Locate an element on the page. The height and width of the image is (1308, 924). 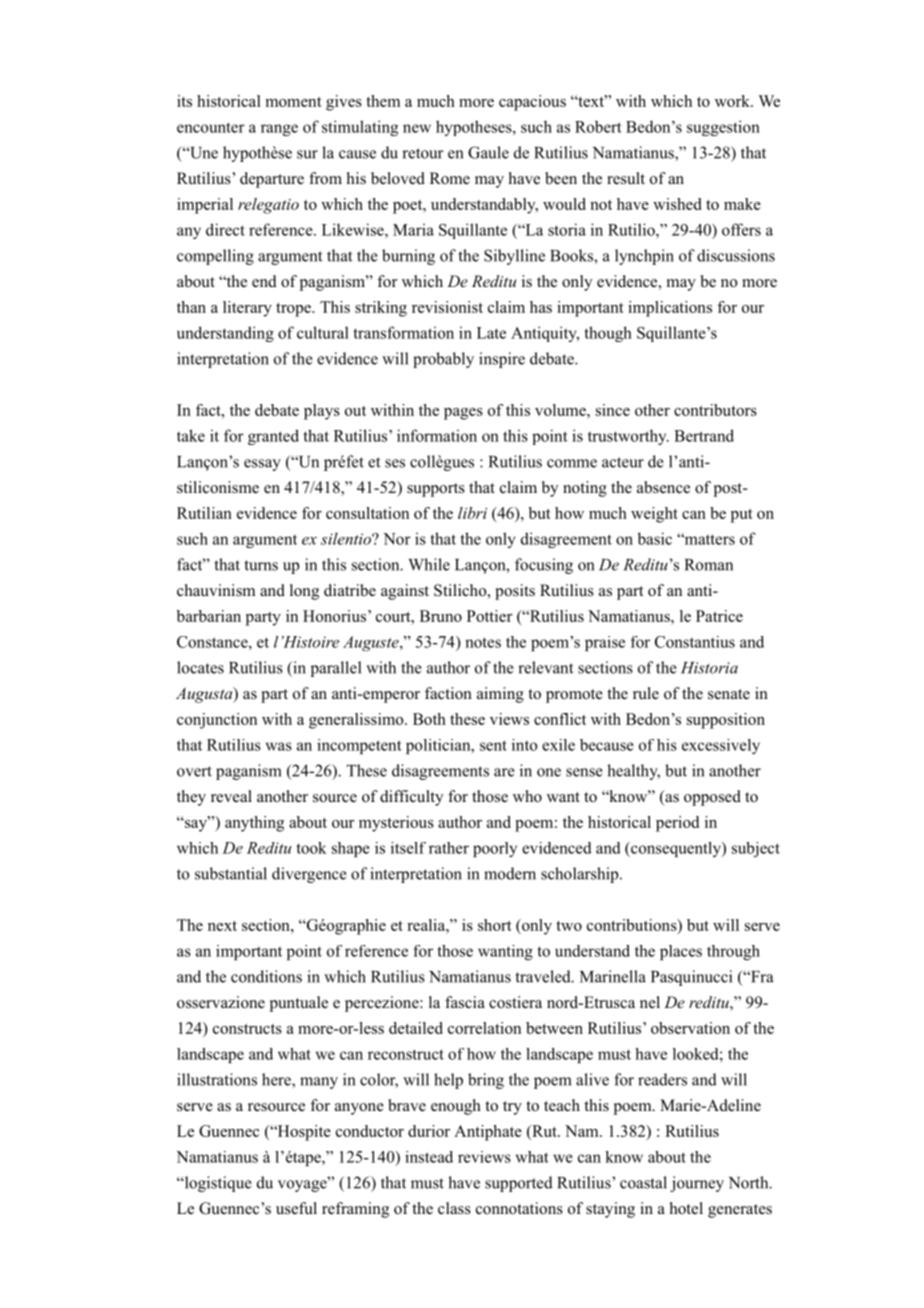
granted is located at coordinates (273, 437).
